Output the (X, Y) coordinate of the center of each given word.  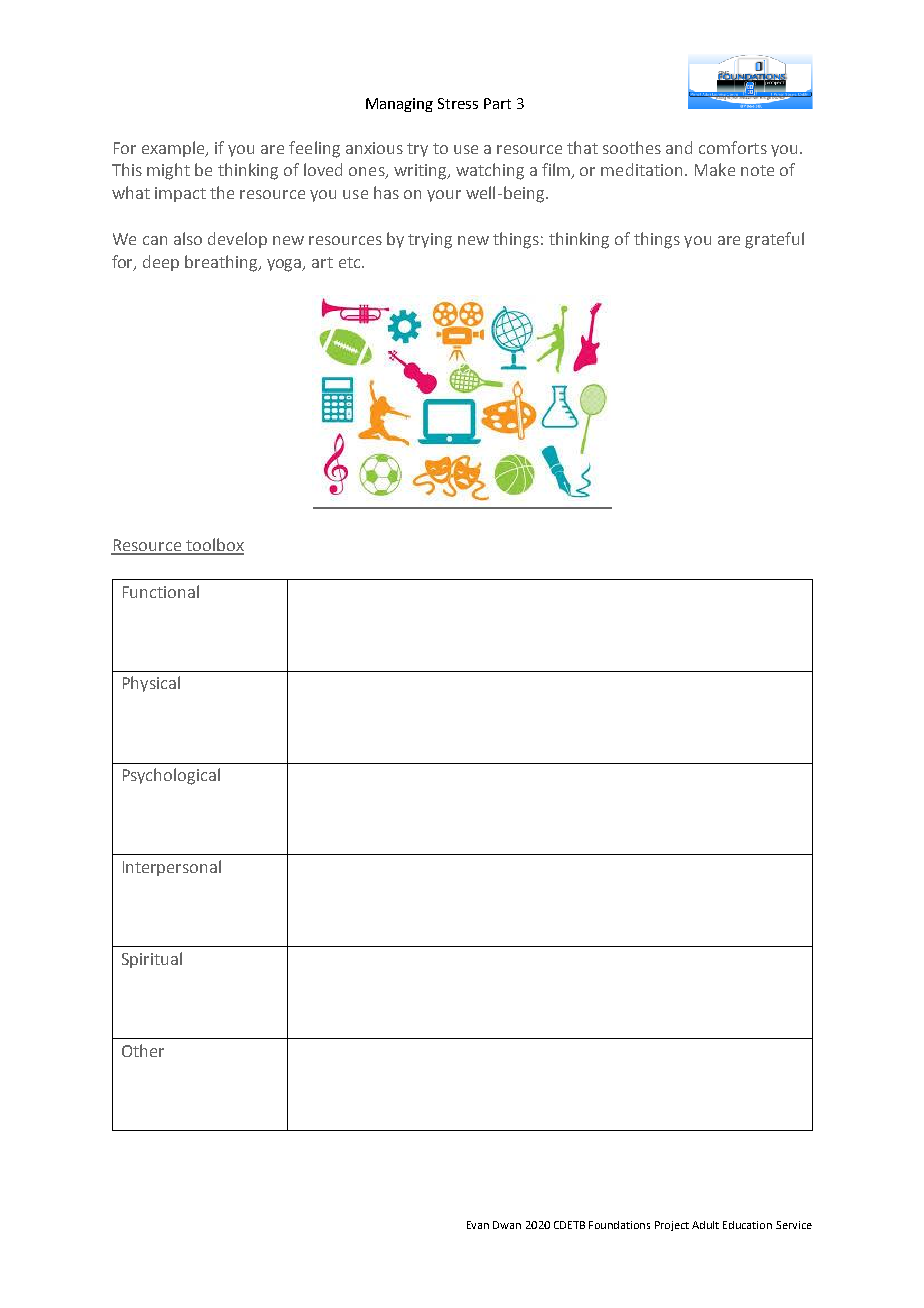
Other (143, 1050)
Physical (151, 684)
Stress (458, 103)
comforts (733, 147)
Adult (705, 1225)
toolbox (214, 546)
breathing (222, 263)
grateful (774, 240)
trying (430, 241)
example (174, 149)
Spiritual (152, 960)
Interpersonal (172, 868)
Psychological (171, 776)
